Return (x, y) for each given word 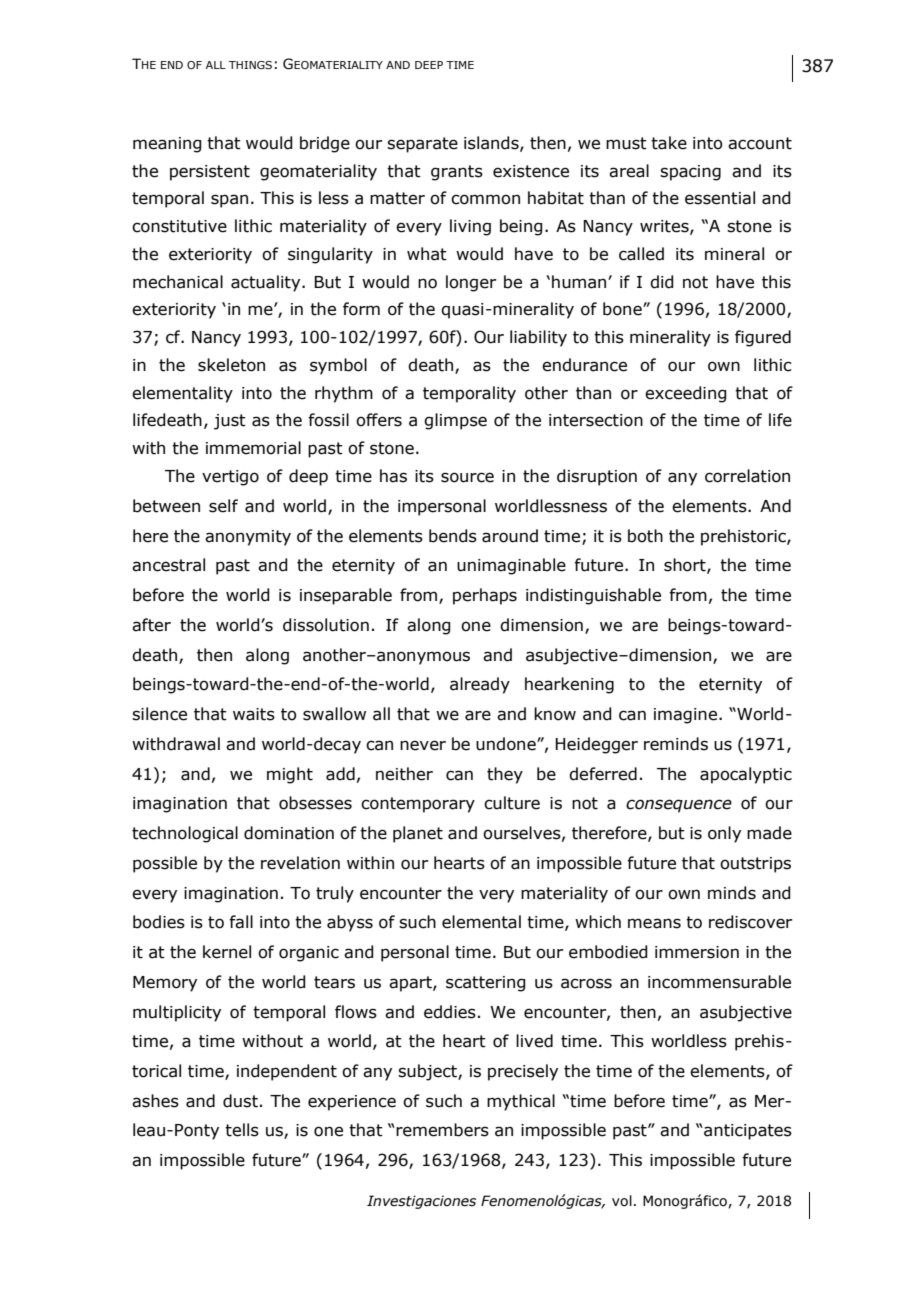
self (223, 506)
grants (457, 173)
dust (240, 1101)
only (724, 834)
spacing (690, 173)
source (467, 477)
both (645, 536)
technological (185, 834)
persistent (210, 173)
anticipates (747, 1132)
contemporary (418, 805)
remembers (442, 1130)
